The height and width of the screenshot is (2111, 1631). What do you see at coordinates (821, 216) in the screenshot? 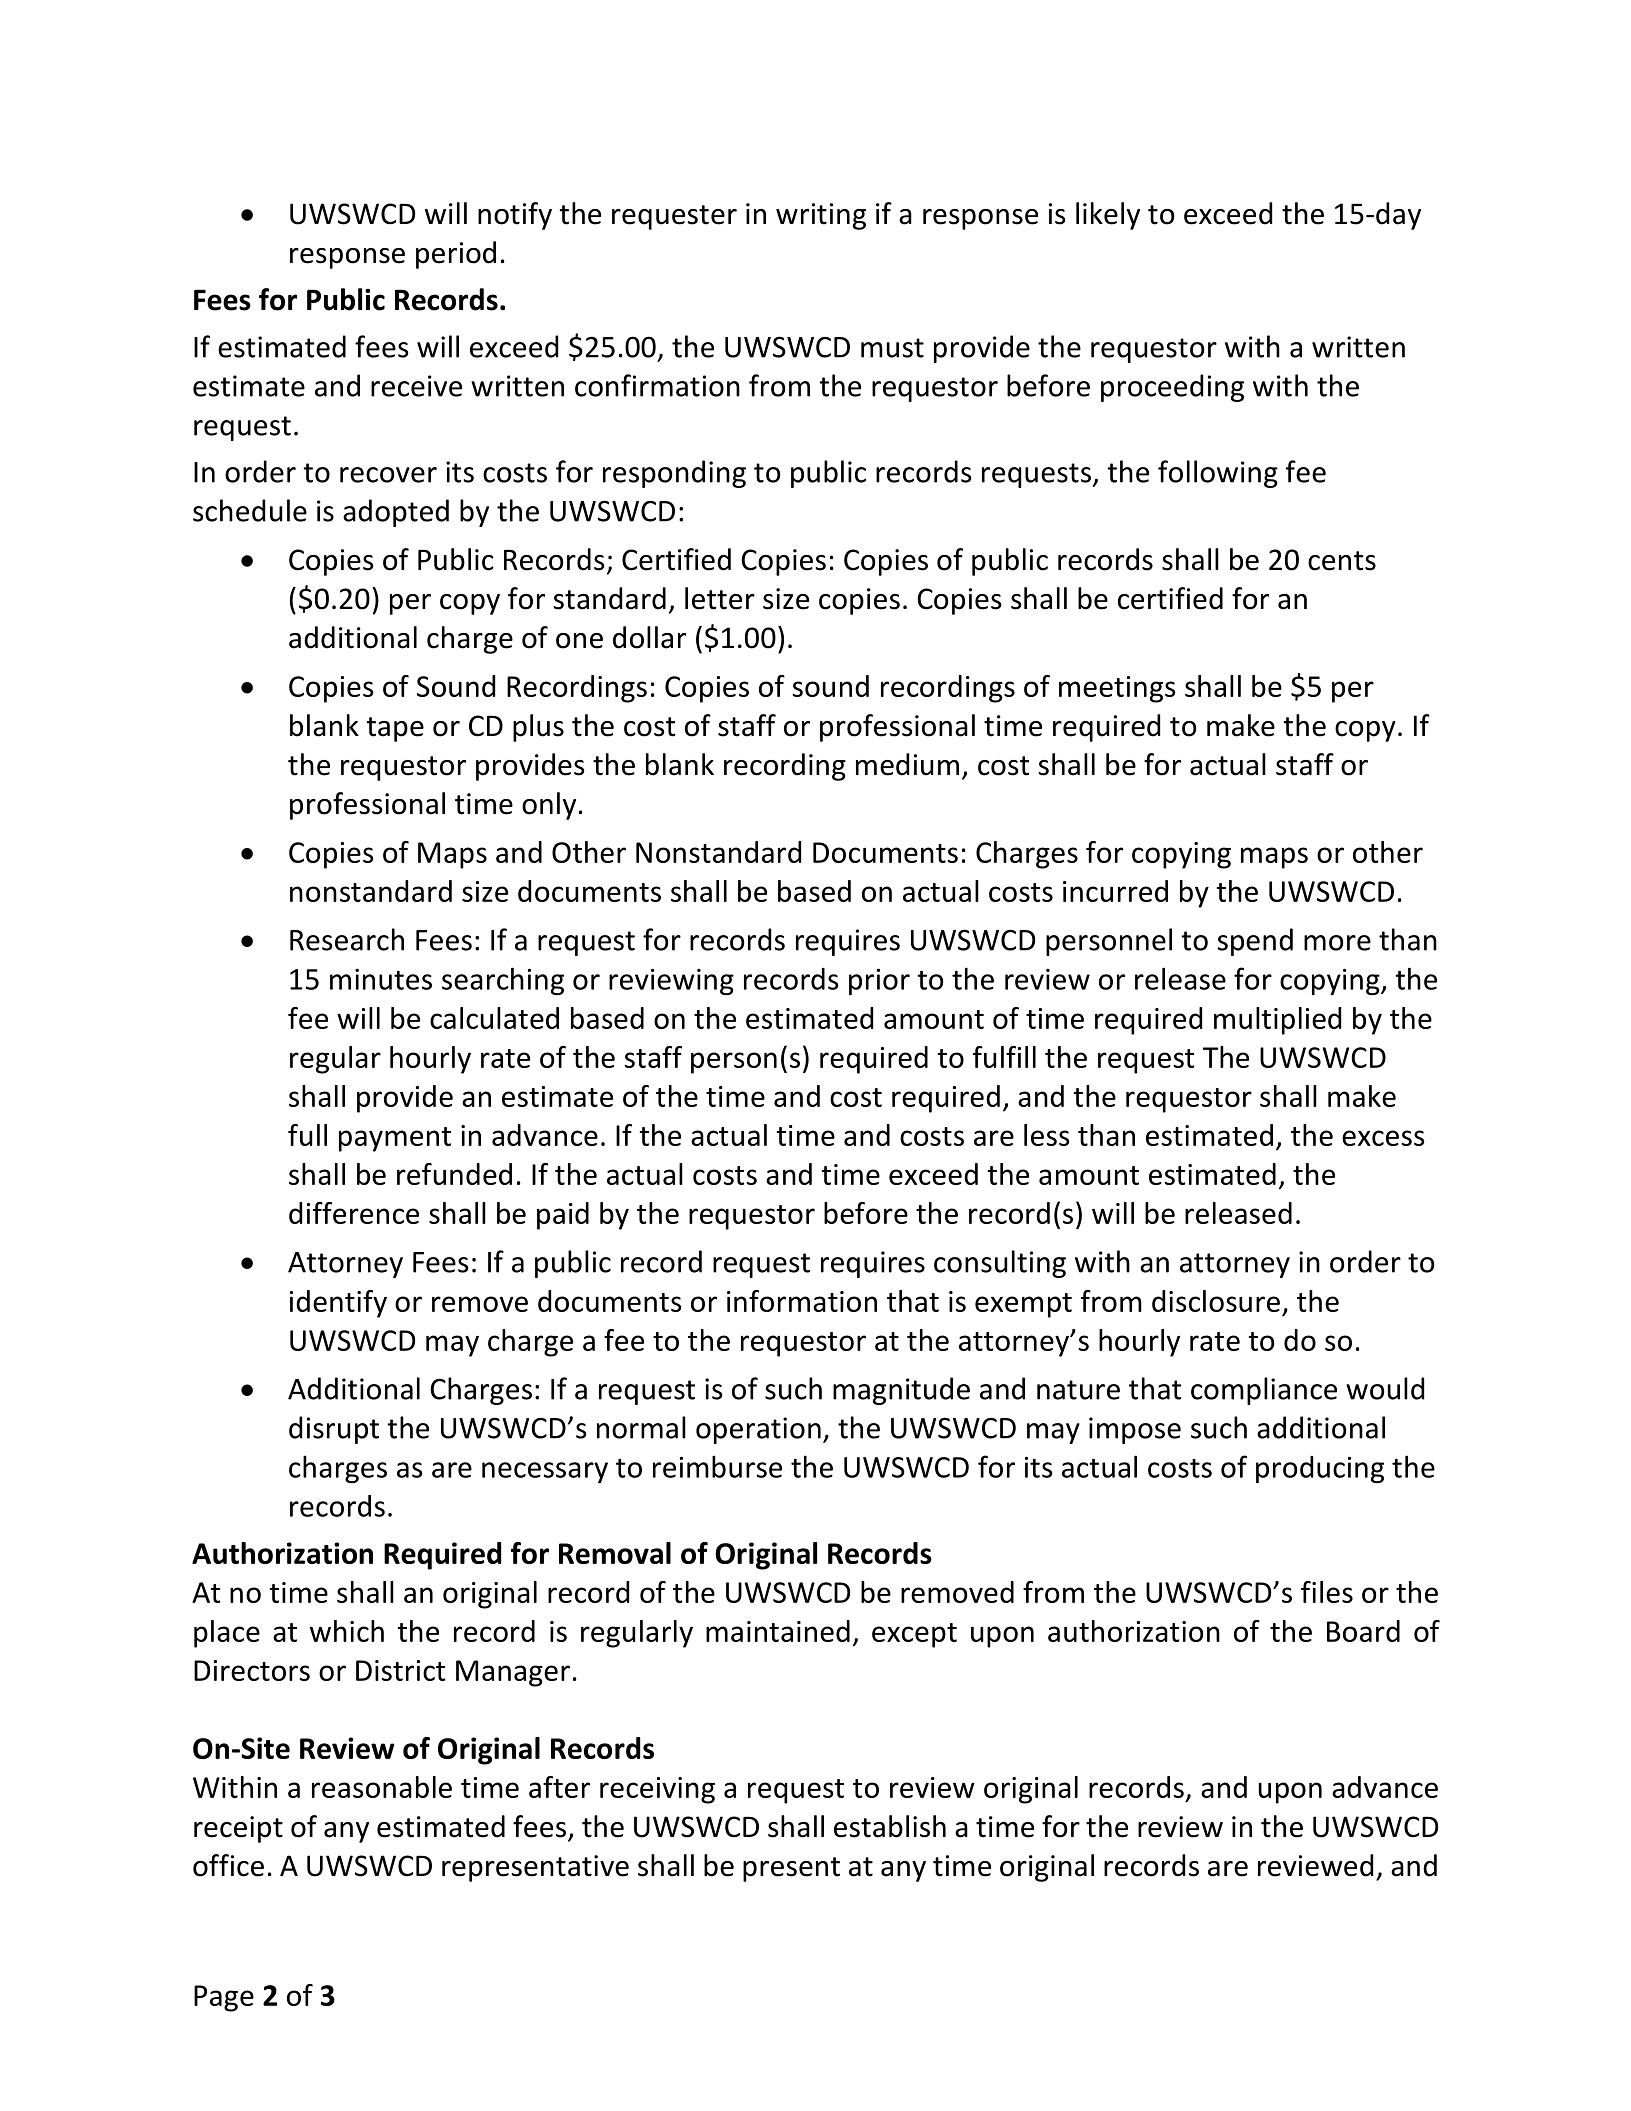
I see `writing` at bounding box center [821, 216].
